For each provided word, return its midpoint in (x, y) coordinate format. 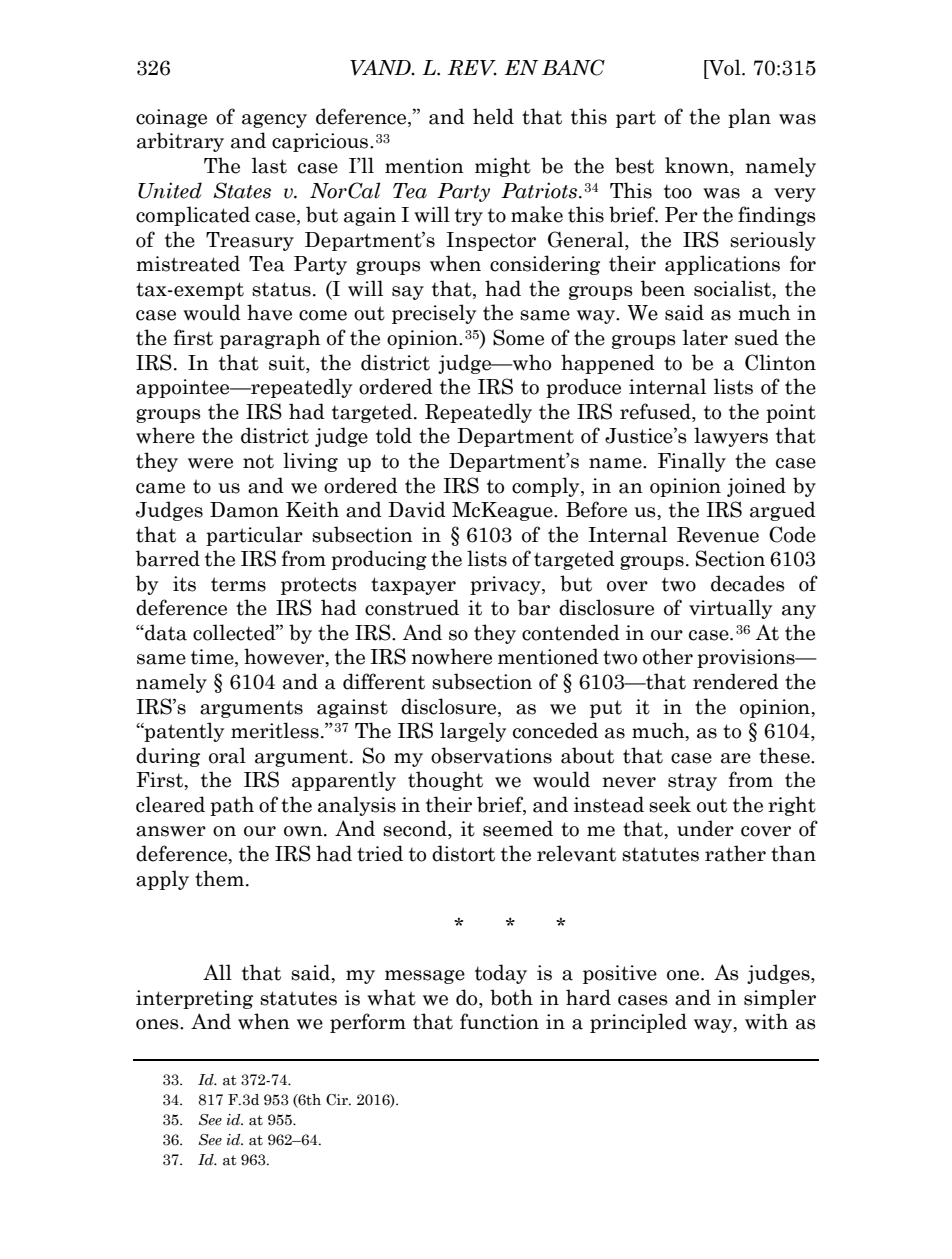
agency (274, 121)
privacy (506, 585)
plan (749, 118)
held (493, 116)
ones (158, 1024)
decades (748, 583)
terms (238, 584)
